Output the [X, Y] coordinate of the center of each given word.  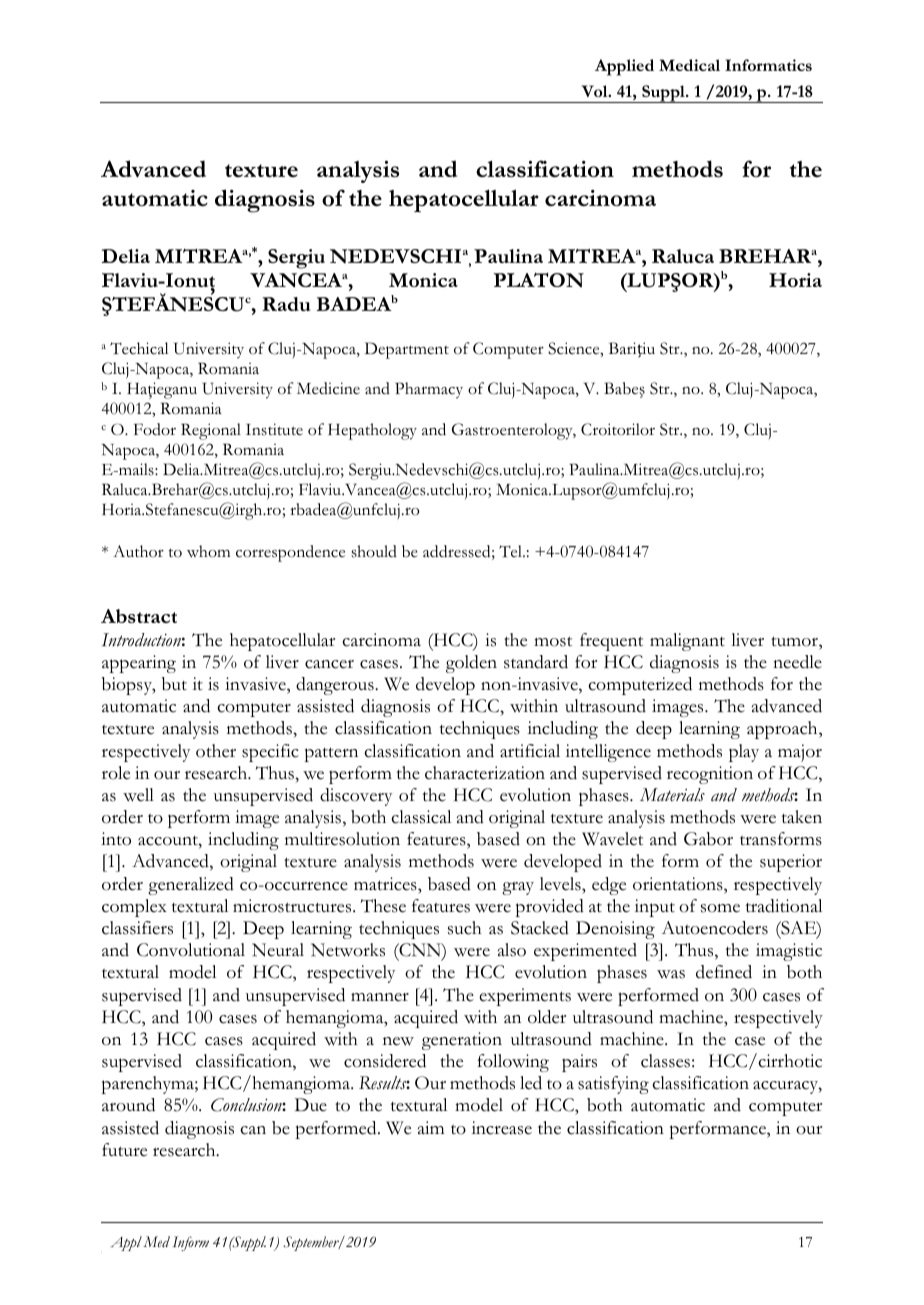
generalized [191, 886]
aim [431, 1127]
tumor [795, 641]
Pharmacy [429, 390]
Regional [211, 431]
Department [407, 350]
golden [471, 664]
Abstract [139, 616]
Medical [689, 65]
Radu [286, 304]
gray [518, 888]
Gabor [708, 839]
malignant [687, 642]
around [128, 1105]
